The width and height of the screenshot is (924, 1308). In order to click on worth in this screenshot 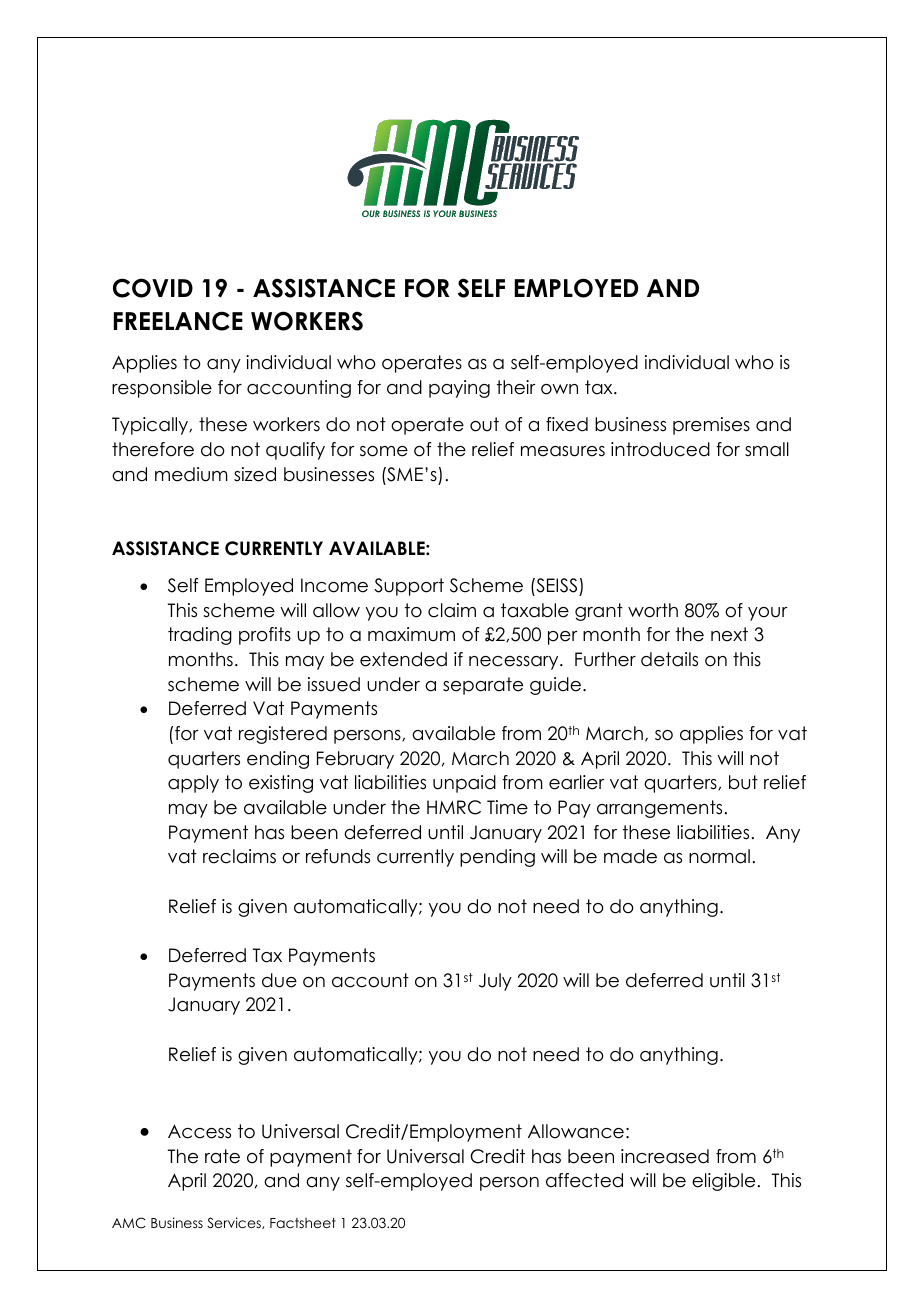, I will do `click(653, 610)`.
